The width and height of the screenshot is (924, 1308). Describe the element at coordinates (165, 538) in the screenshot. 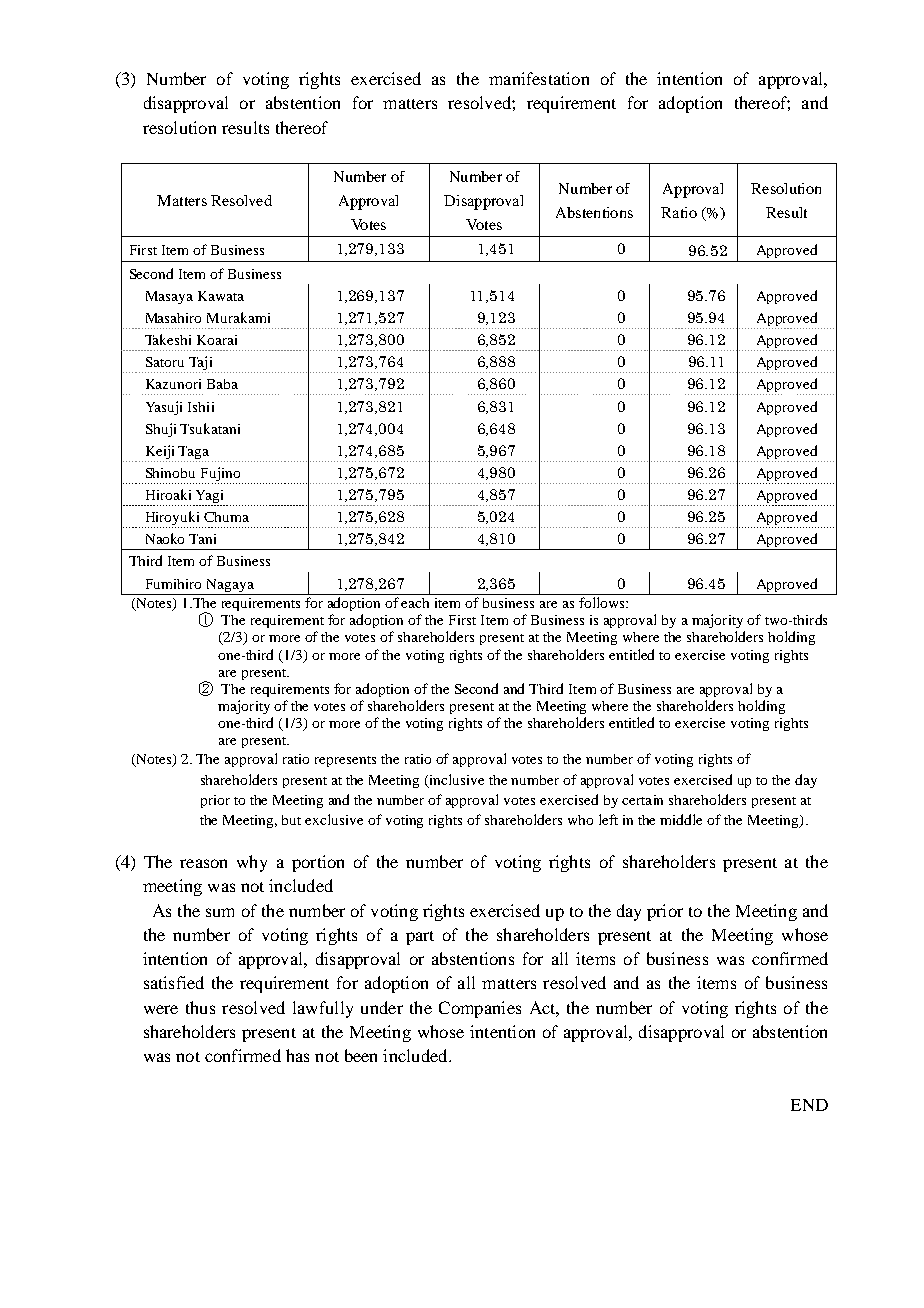

I see `Naoko` at that location.
